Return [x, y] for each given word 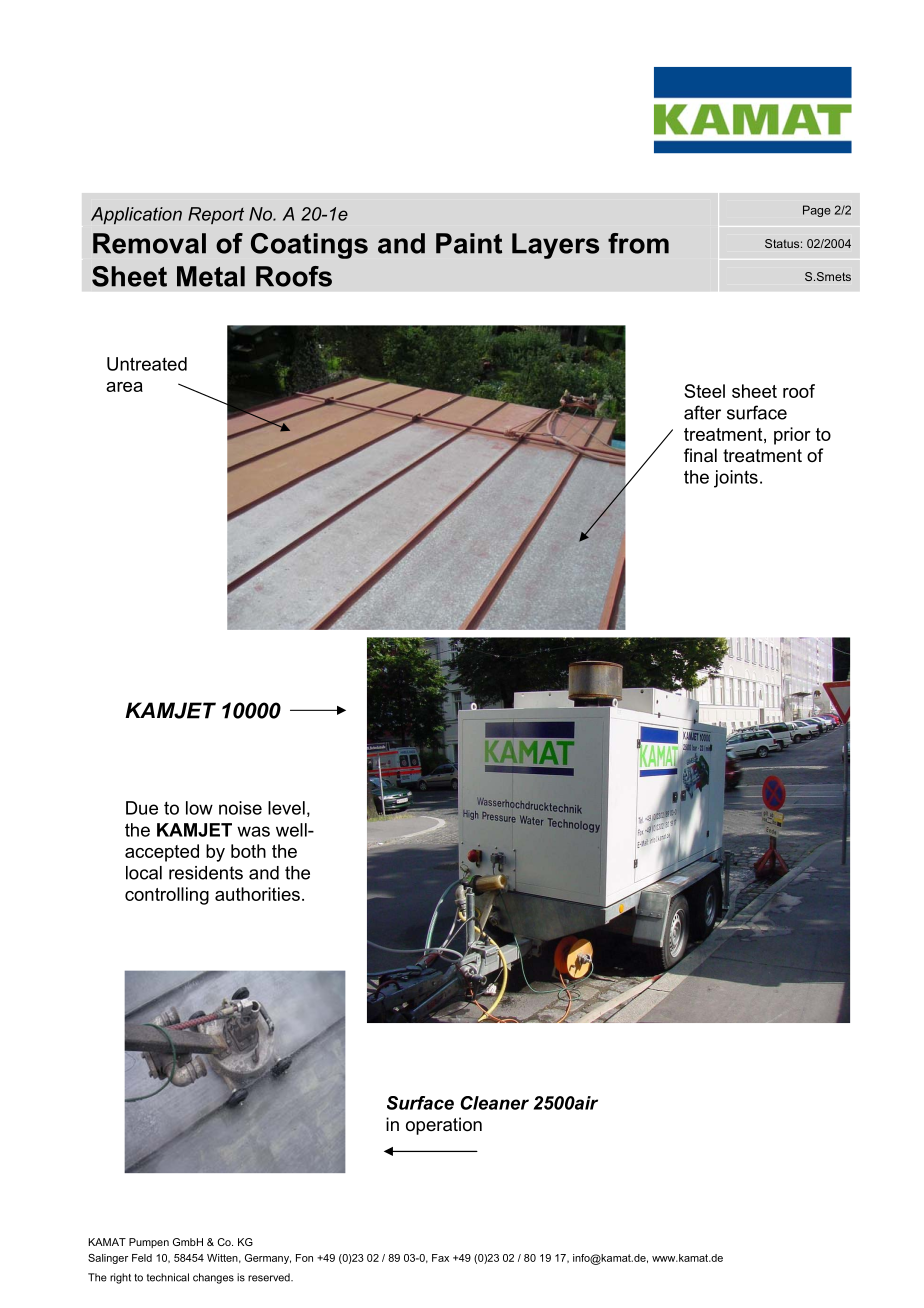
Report [216, 215]
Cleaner [494, 1103]
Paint [469, 243]
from [638, 243]
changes [213, 1278]
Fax [440, 1258]
